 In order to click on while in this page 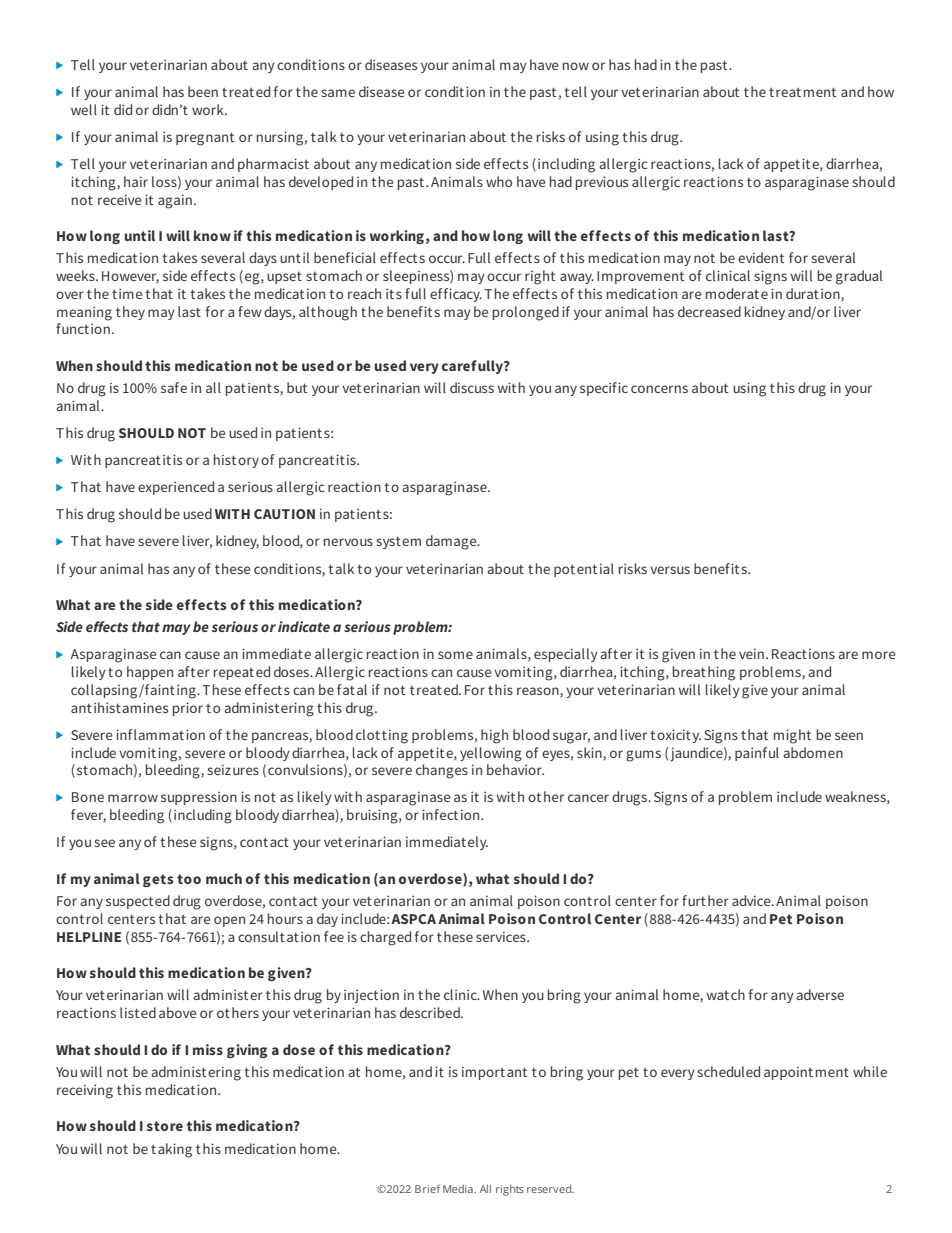, I will do `click(870, 1071)`.
